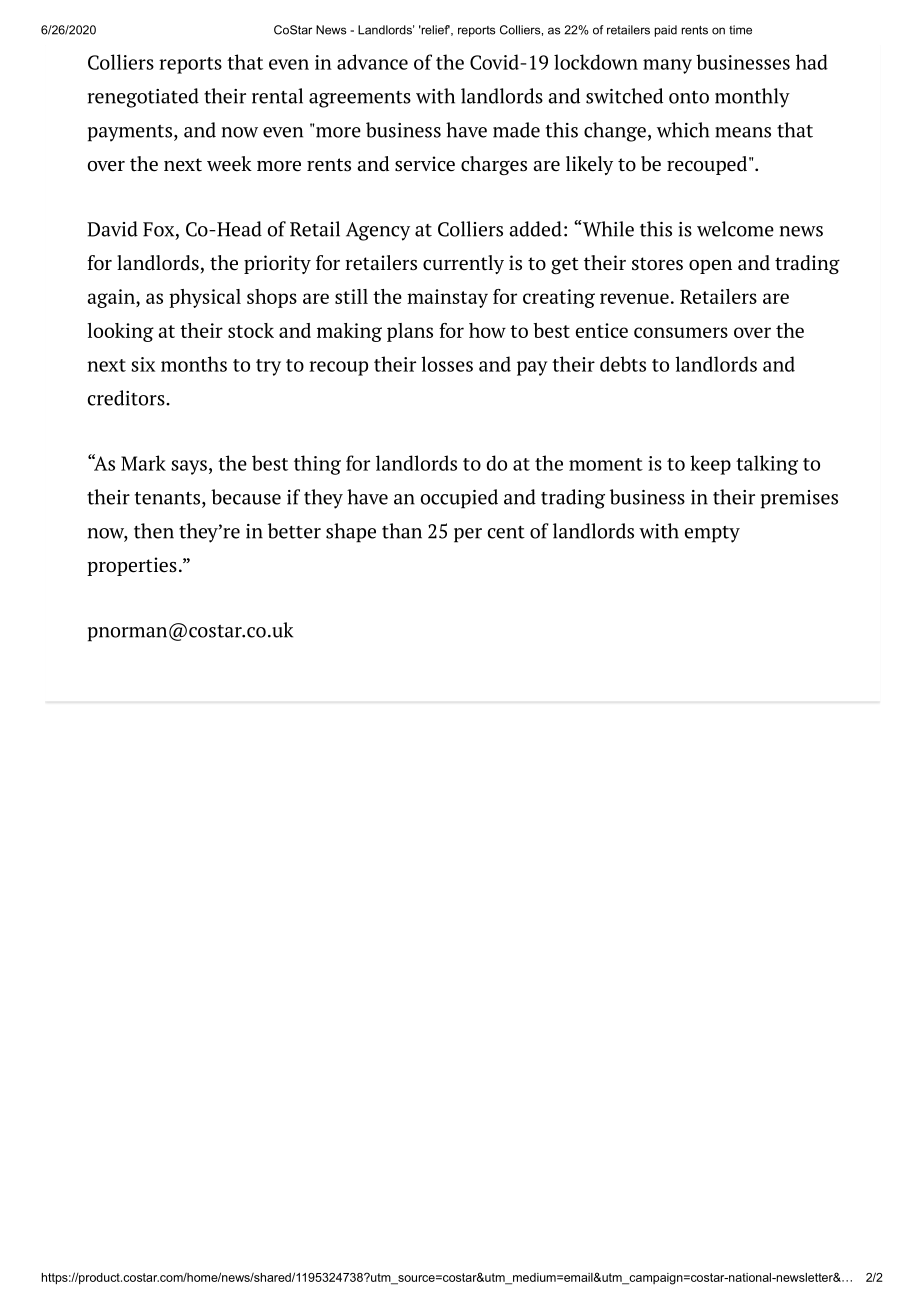 The image size is (924, 1308). What do you see at coordinates (623, 364) in the image?
I see `debts` at bounding box center [623, 364].
